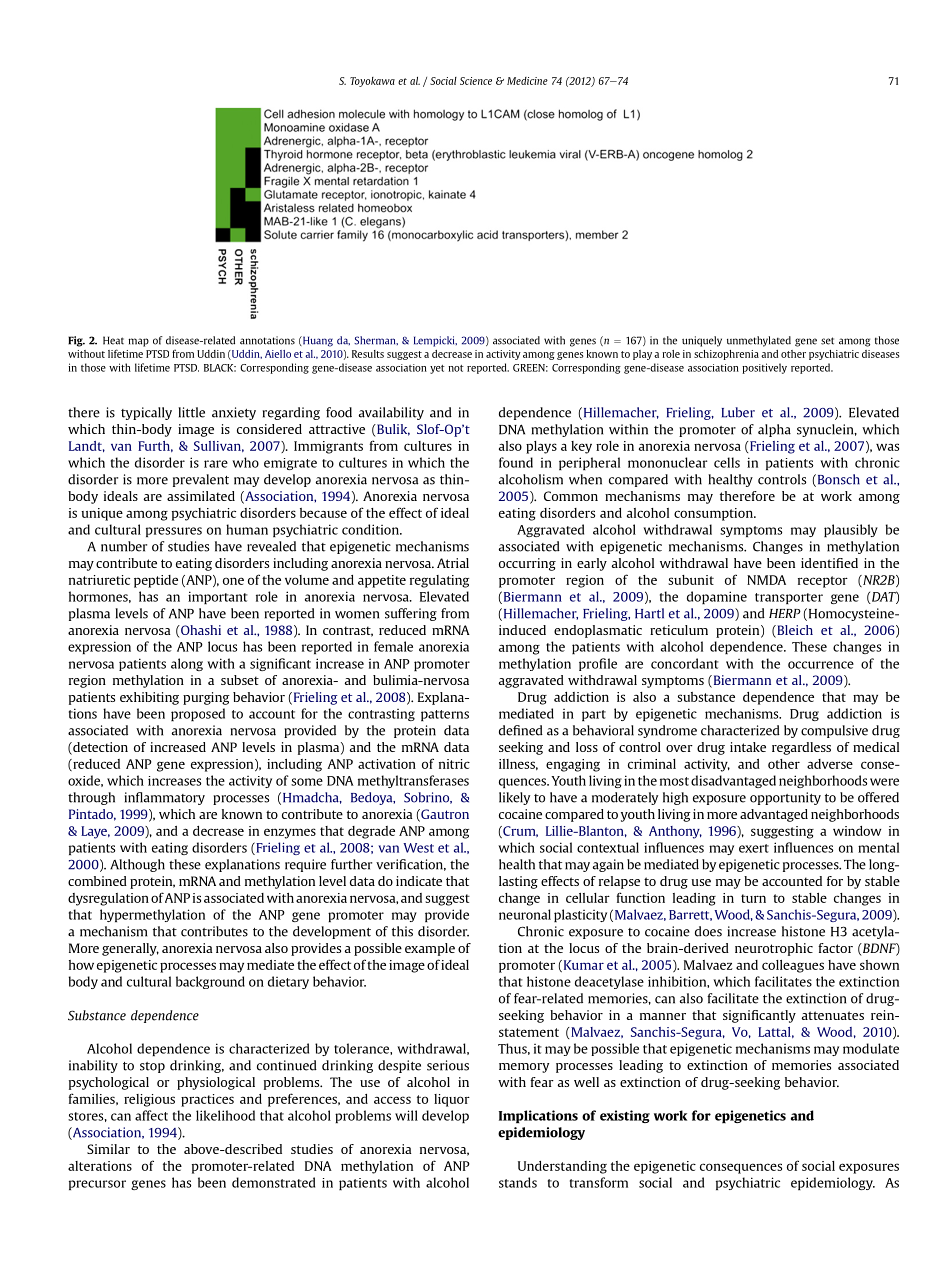  Describe the element at coordinates (527, 81) in the screenshot. I see `Medicine` at that location.
